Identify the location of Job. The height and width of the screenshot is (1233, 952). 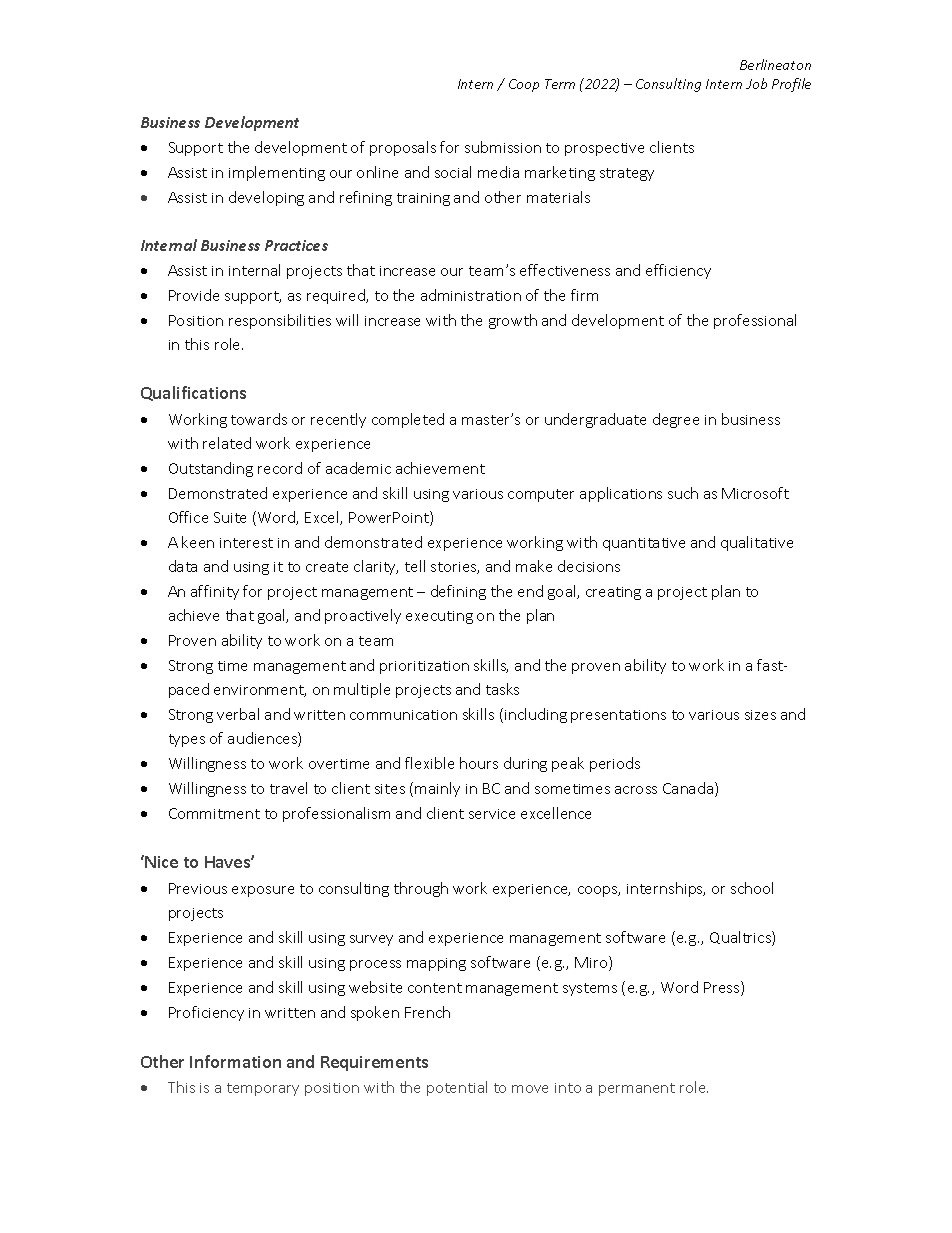
(756, 83).
